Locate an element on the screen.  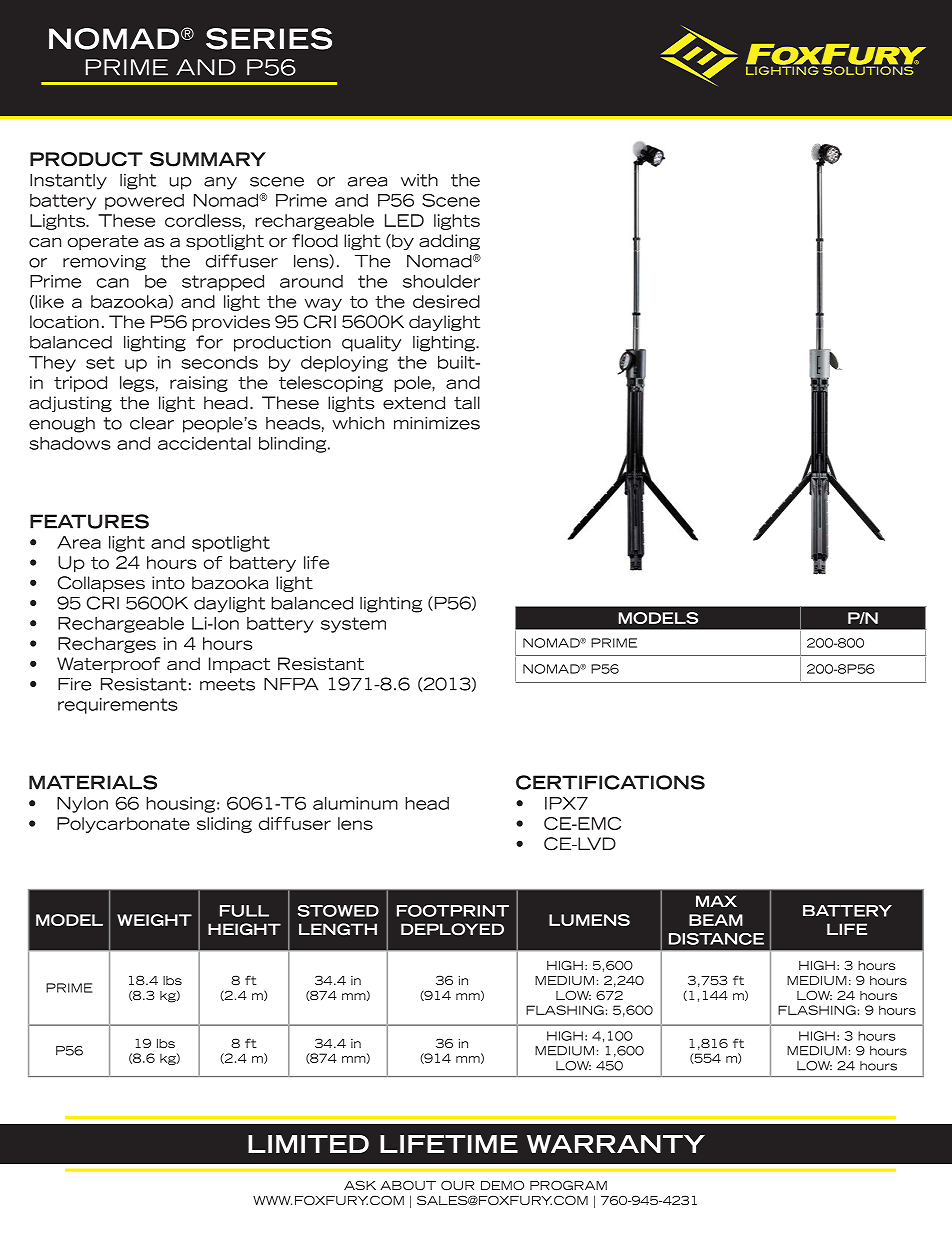
LIMITED is located at coordinates (308, 1144).
